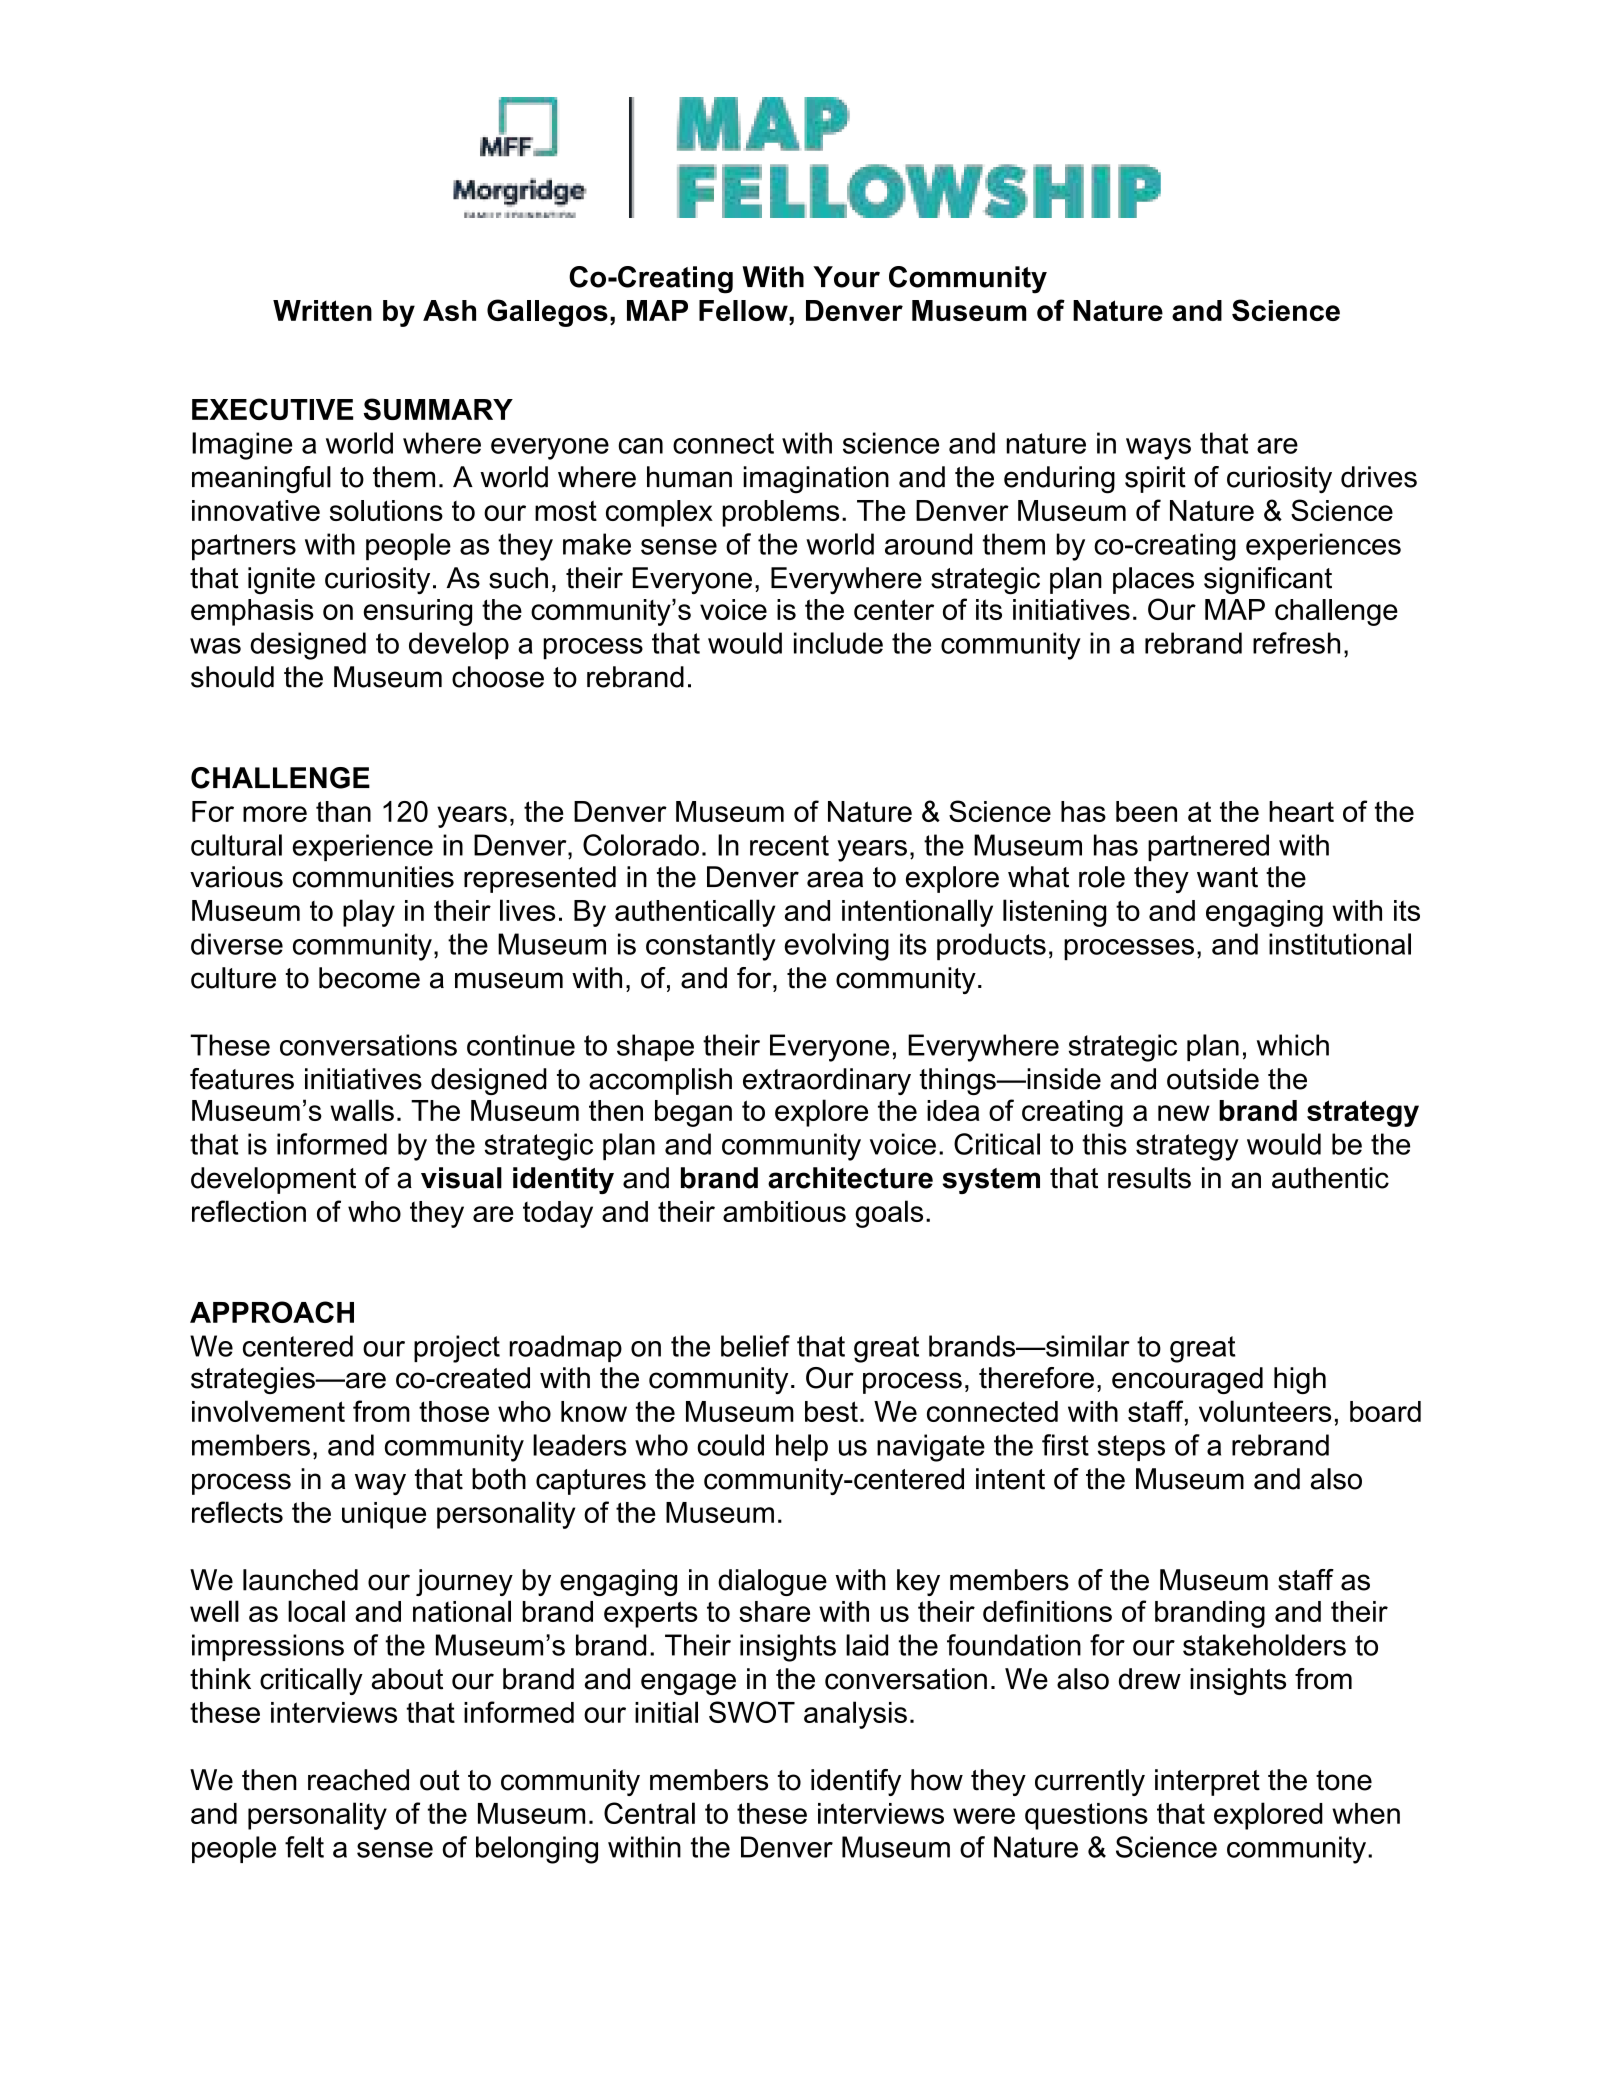 Image resolution: width=1616 pixels, height=2091 pixels. Describe the element at coordinates (856, 1782) in the image. I see `identify` at that location.
